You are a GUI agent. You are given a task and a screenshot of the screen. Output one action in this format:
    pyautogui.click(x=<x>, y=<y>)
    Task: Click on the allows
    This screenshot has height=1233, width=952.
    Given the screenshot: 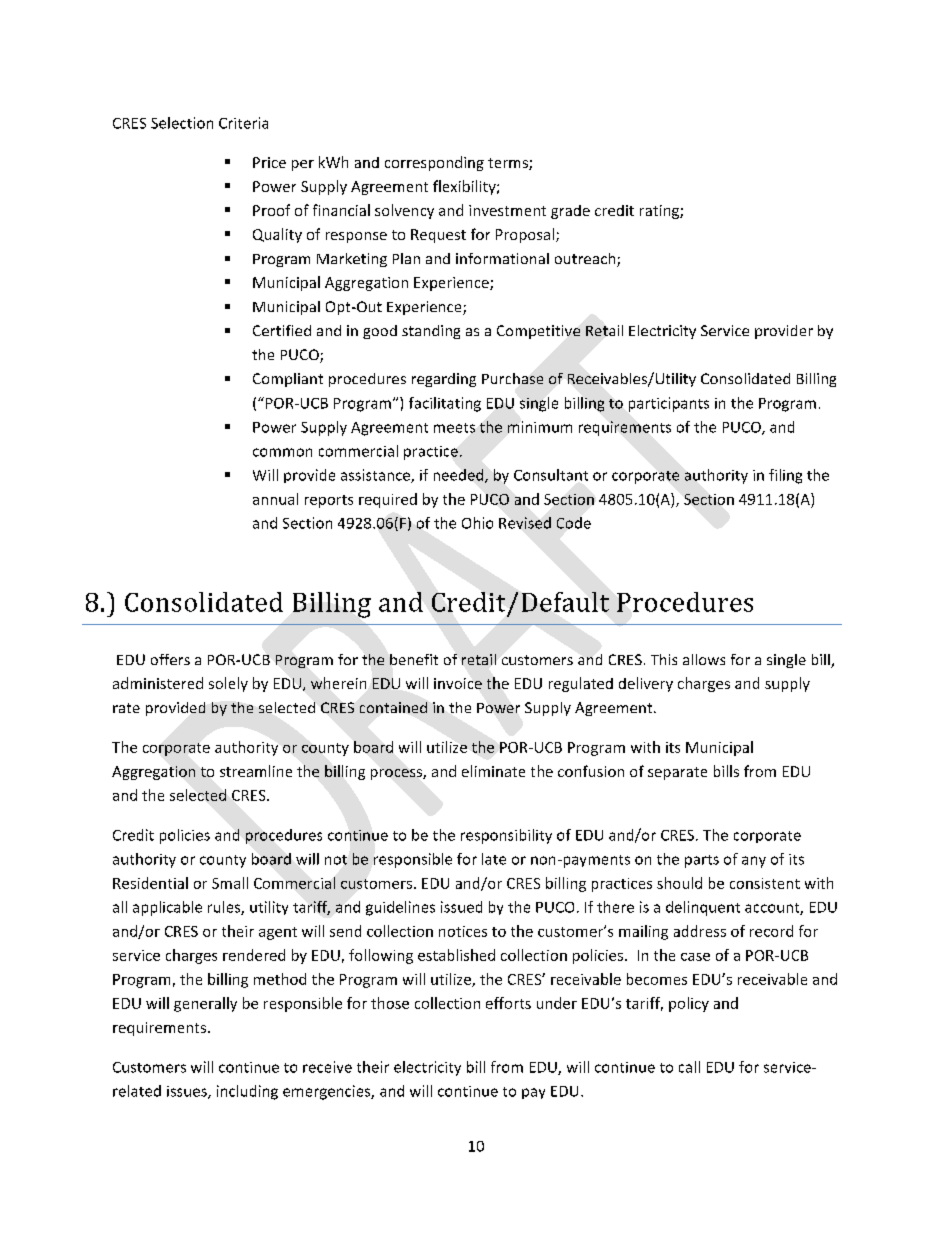 What is the action you would take?
    pyautogui.click(x=704, y=659)
